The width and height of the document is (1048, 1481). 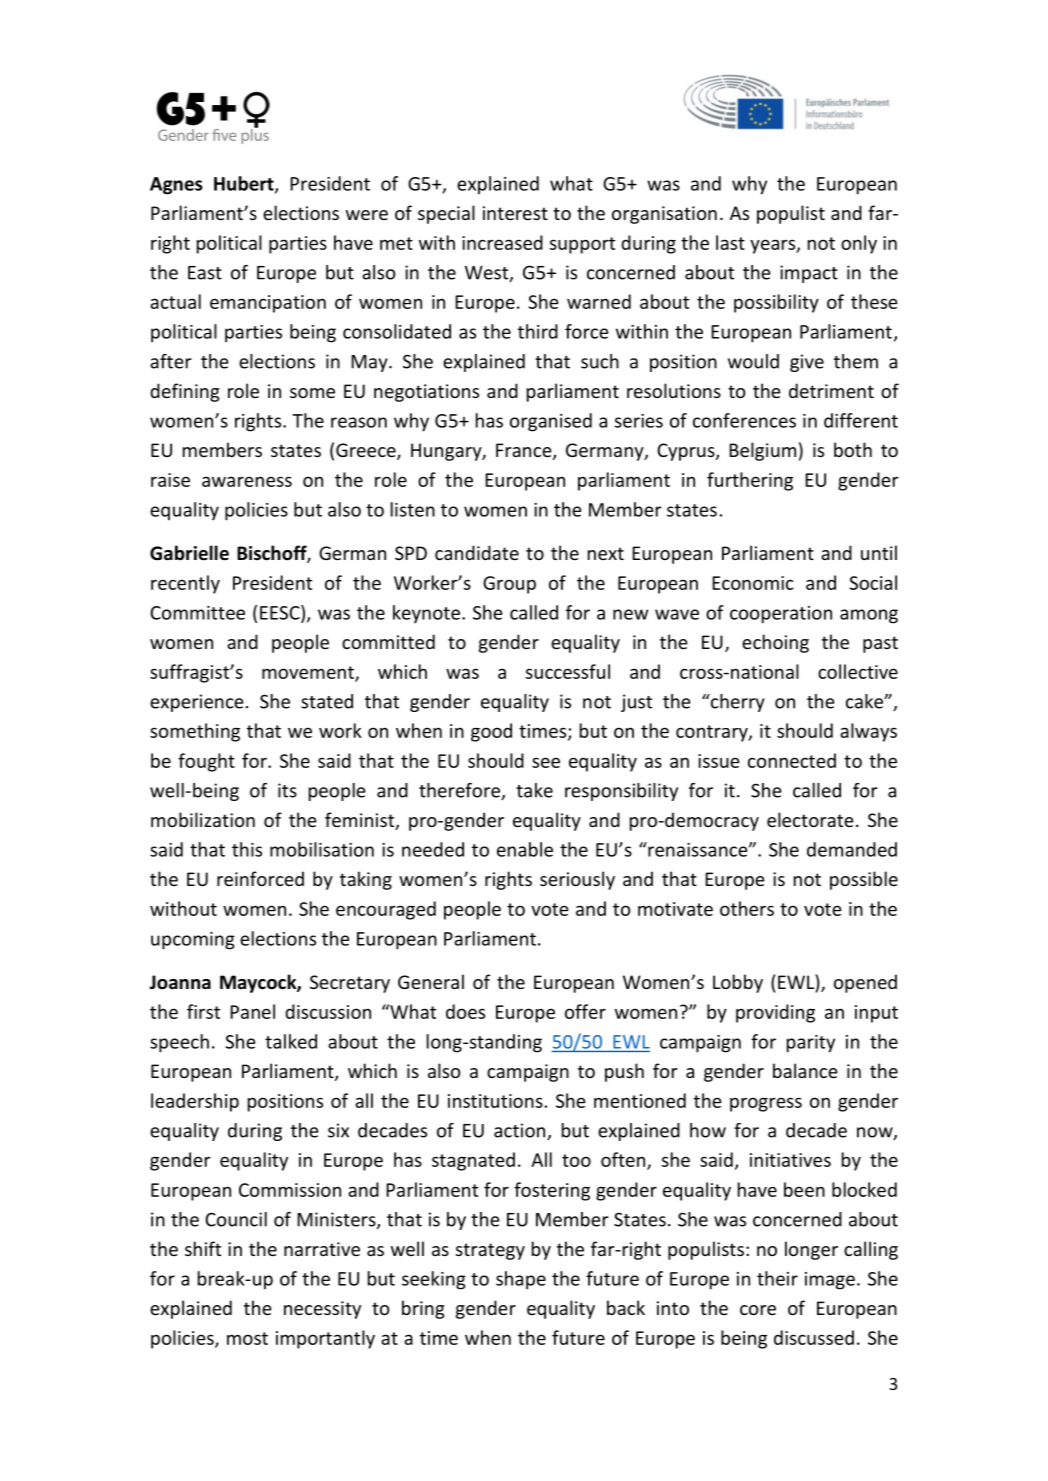 I want to click on impact, so click(x=809, y=274).
